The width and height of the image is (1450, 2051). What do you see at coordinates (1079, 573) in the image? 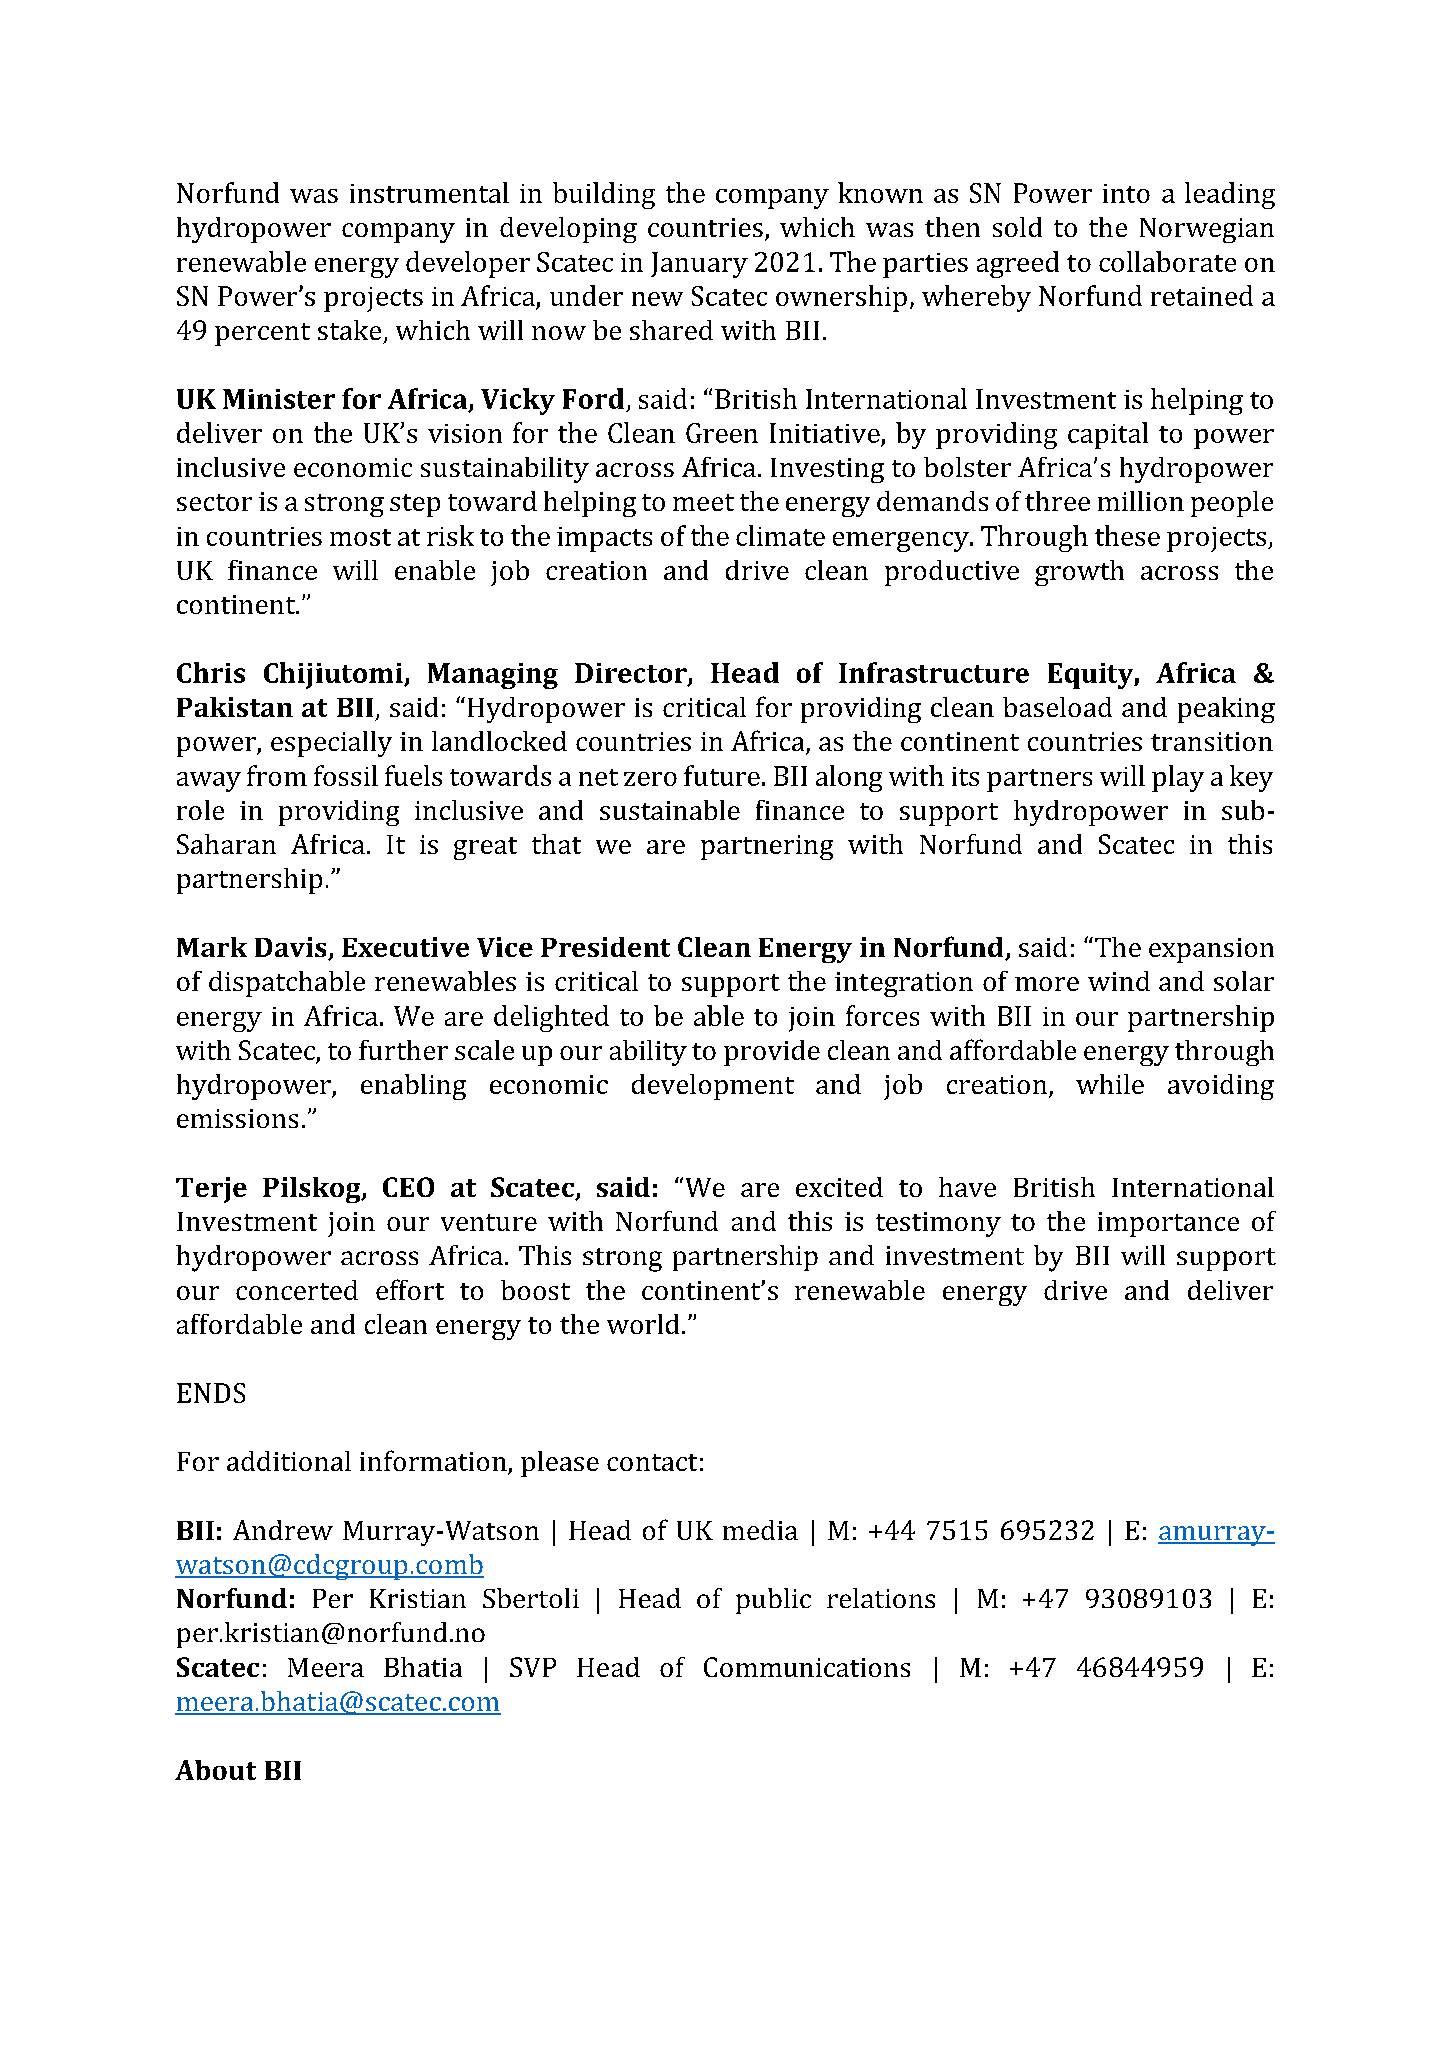
I see `growth` at bounding box center [1079, 573].
